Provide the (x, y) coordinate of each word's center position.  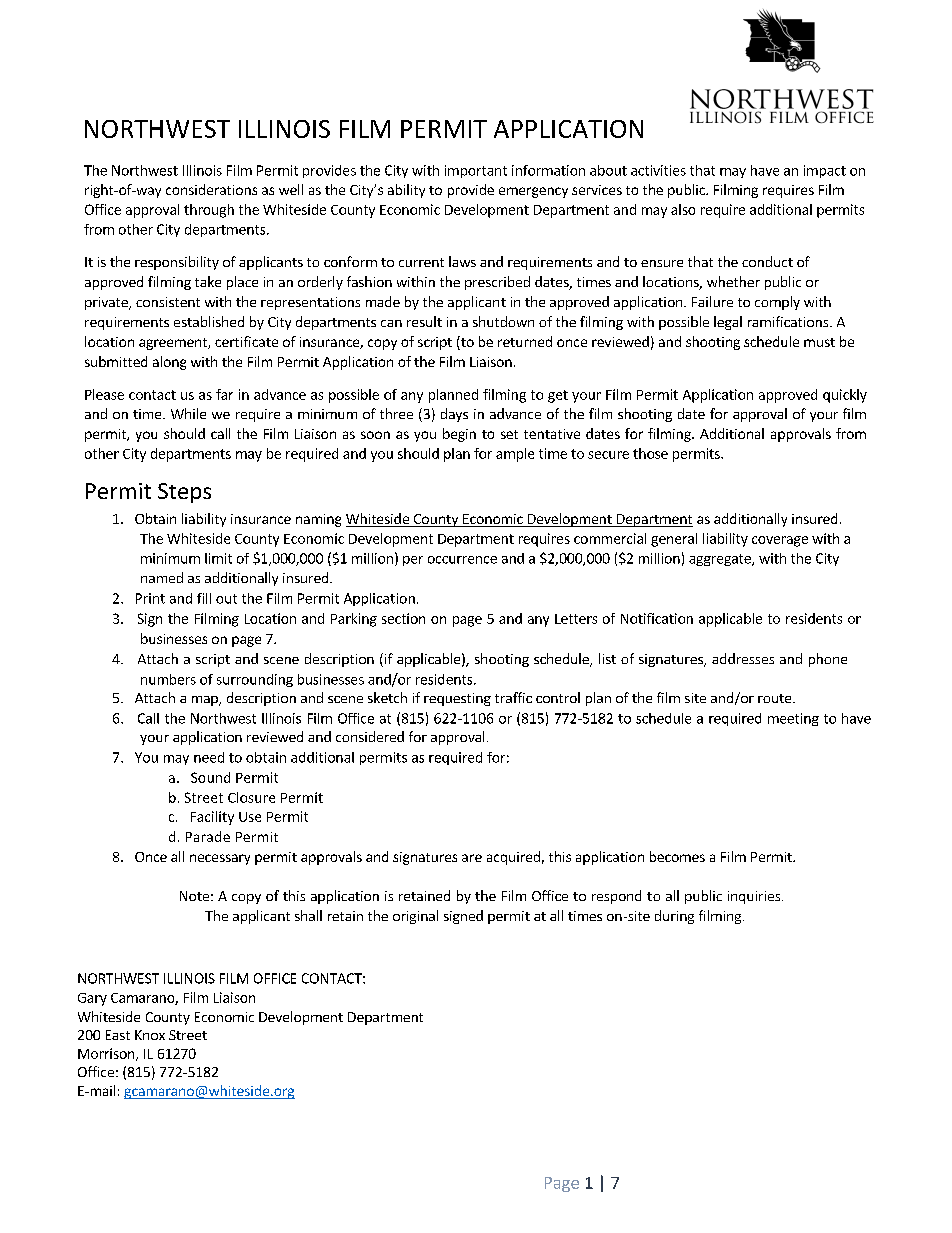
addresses (743, 658)
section (403, 618)
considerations (211, 189)
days (454, 415)
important (476, 171)
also (683, 209)
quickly (845, 396)
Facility (212, 818)
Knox (150, 1035)
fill (204, 598)
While (188, 413)
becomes (677, 856)
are (472, 858)
